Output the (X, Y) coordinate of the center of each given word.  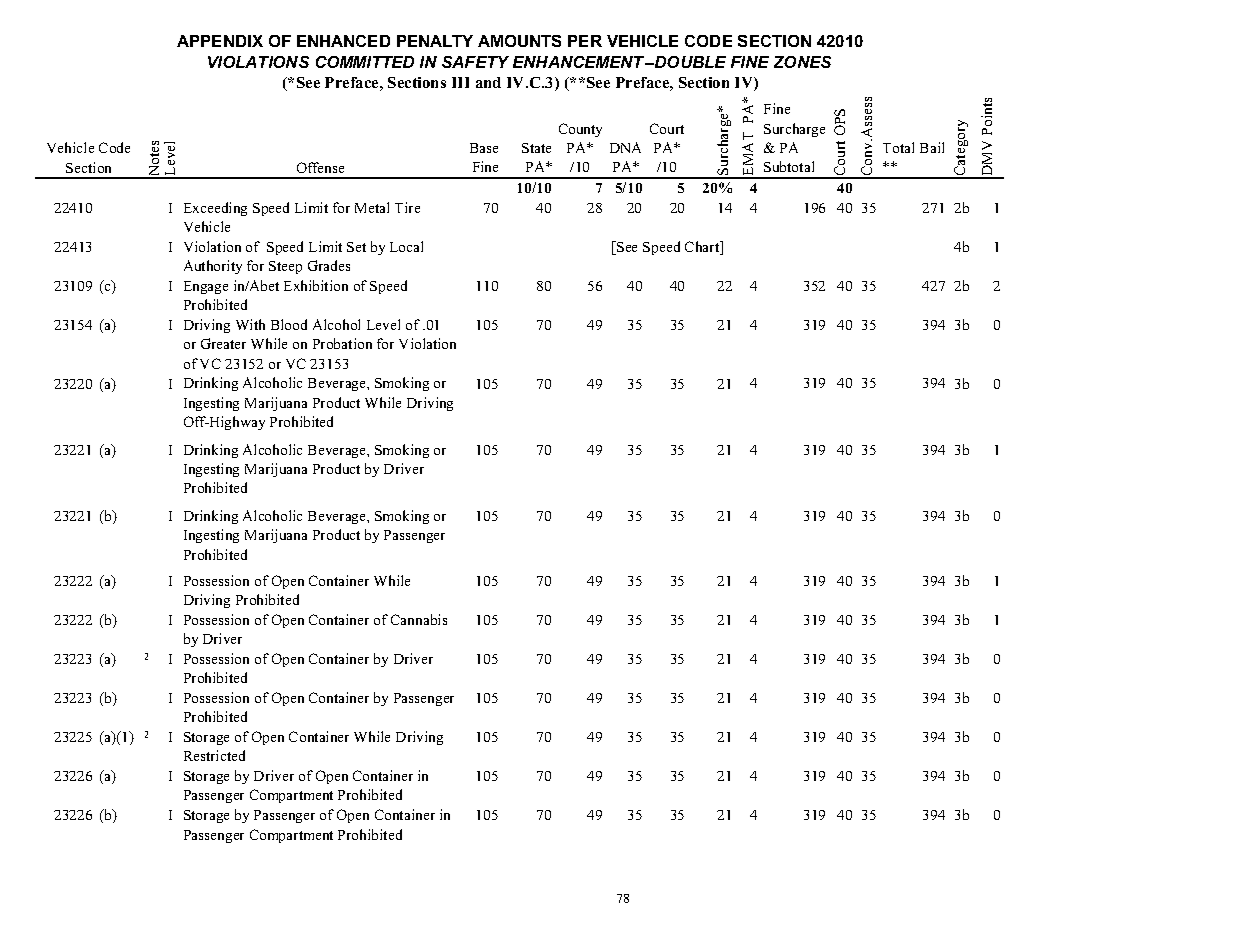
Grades (329, 265)
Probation (342, 343)
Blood (289, 324)
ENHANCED (343, 41)
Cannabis (419, 619)
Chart (703, 248)
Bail (932, 147)
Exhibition (316, 285)
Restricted (214, 755)
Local (406, 246)
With (250, 324)
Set (356, 247)
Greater (223, 343)
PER (585, 41)
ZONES (802, 62)
